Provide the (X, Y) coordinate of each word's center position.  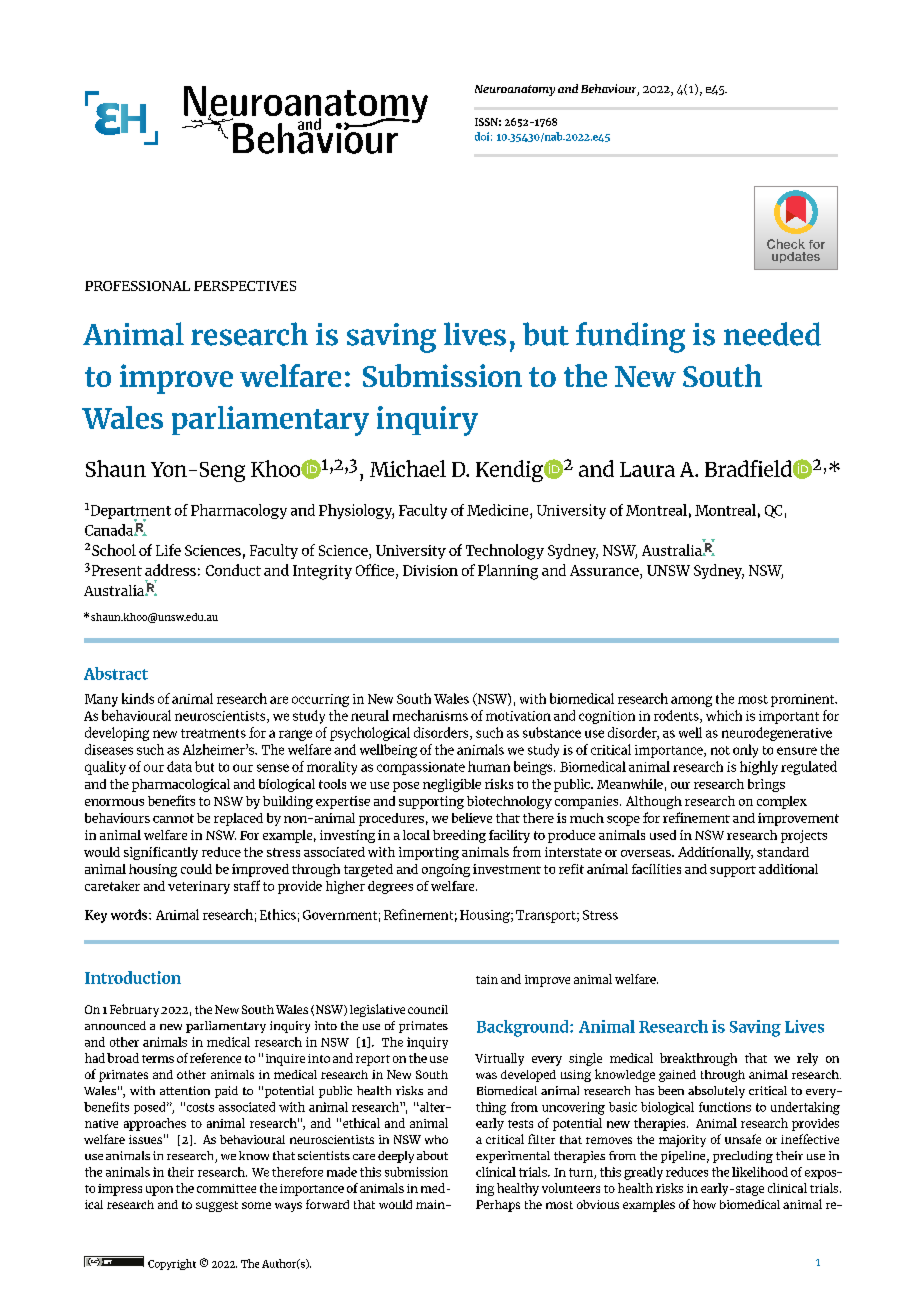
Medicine (499, 510)
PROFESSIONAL (137, 286)
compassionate (421, 768)
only (745, 751)
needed (772, 334)
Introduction (133, 977)
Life (168, 550)
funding (630, 337)
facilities (656, 869)
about (432, 1155)
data (179, 766)
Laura (647, 469)
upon (159, 1191)
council (428, 1009)
